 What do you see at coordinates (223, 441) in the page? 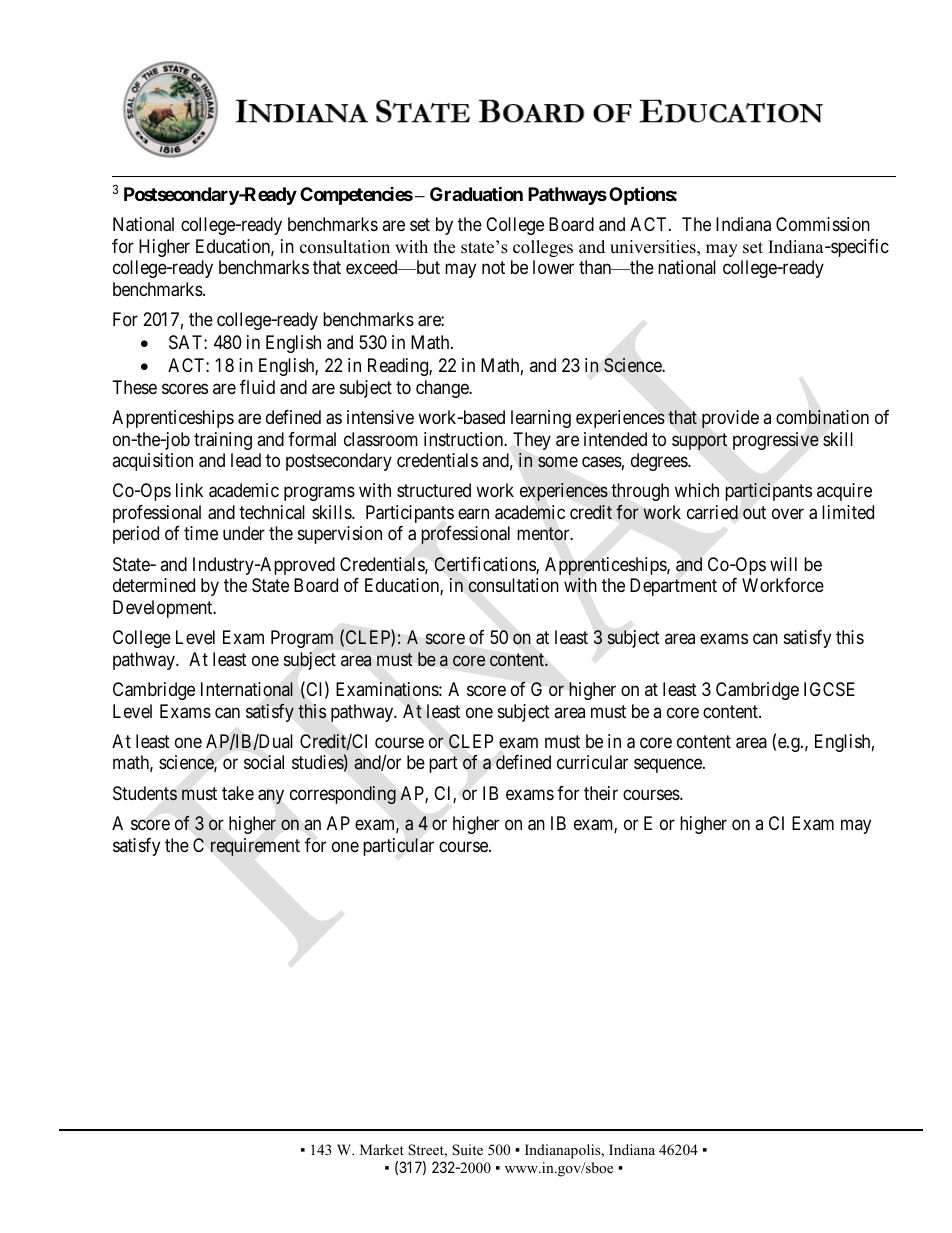
I see `training` at bounding box center [223, 441].
